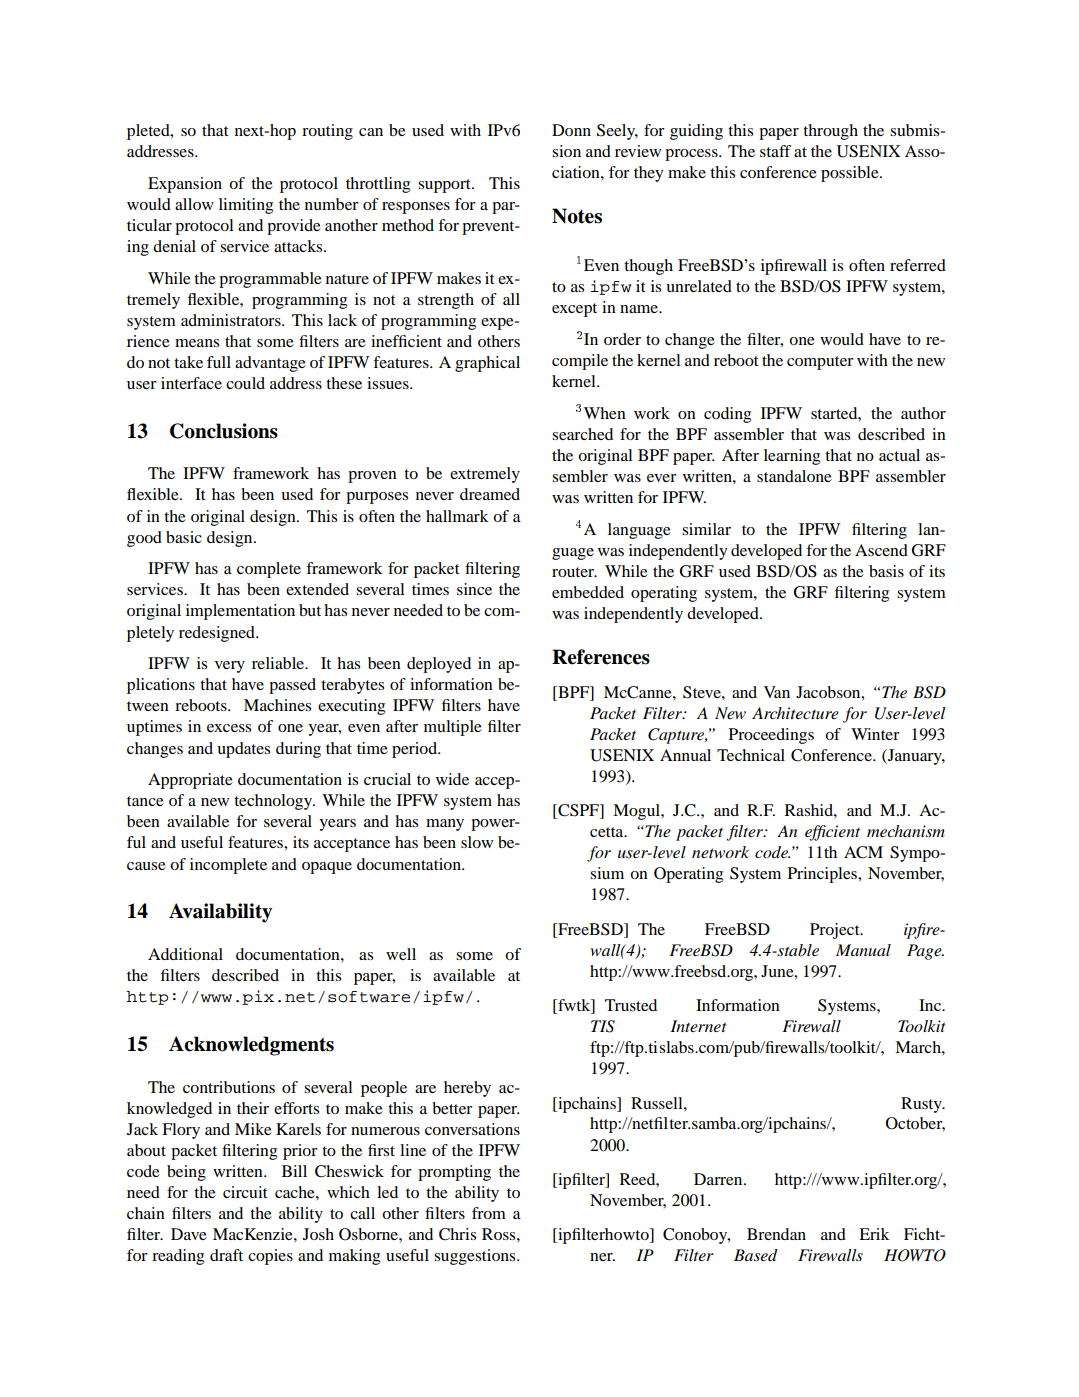  I want to click on circuit, so click(245, 1192).
